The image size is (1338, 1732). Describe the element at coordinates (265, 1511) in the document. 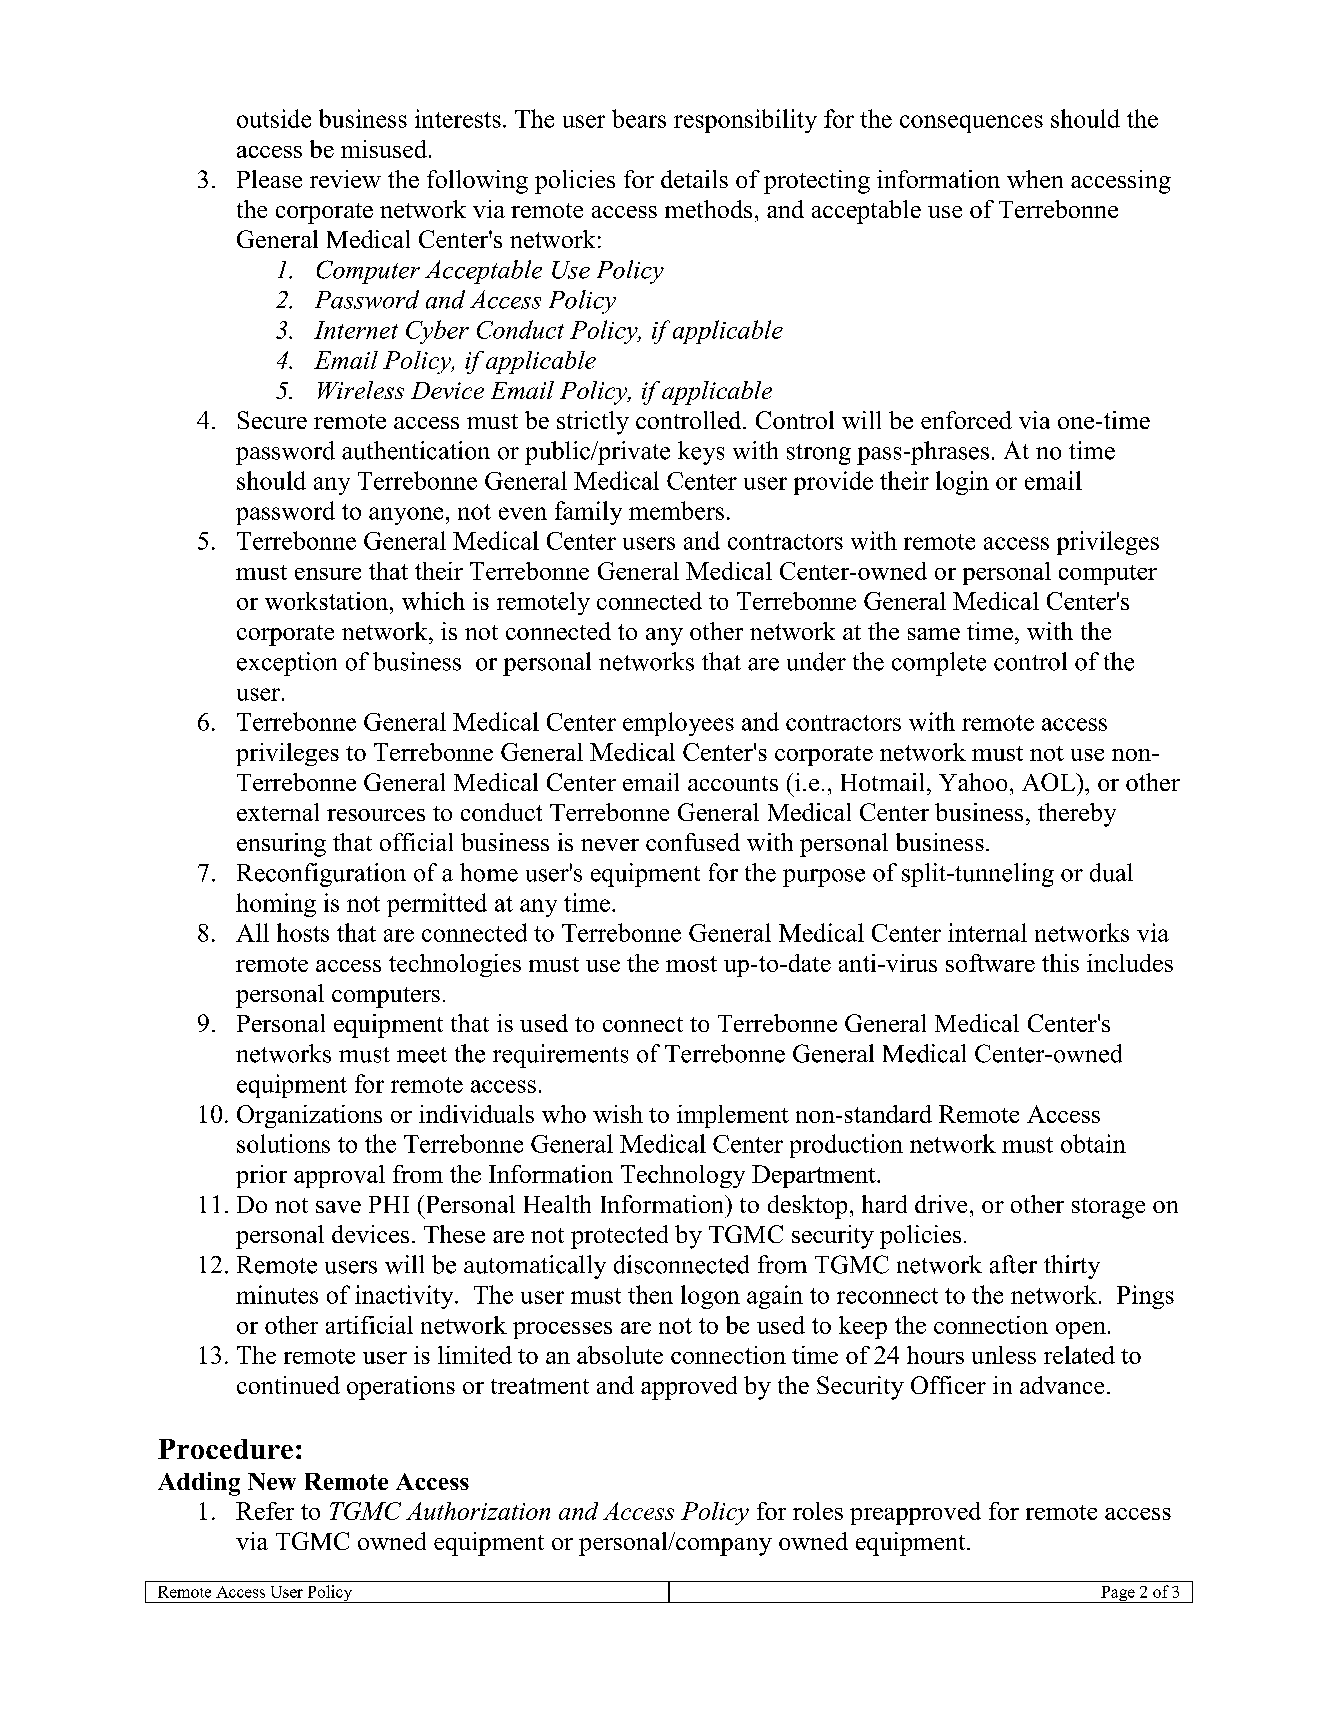

I see `Refer` at that location.
